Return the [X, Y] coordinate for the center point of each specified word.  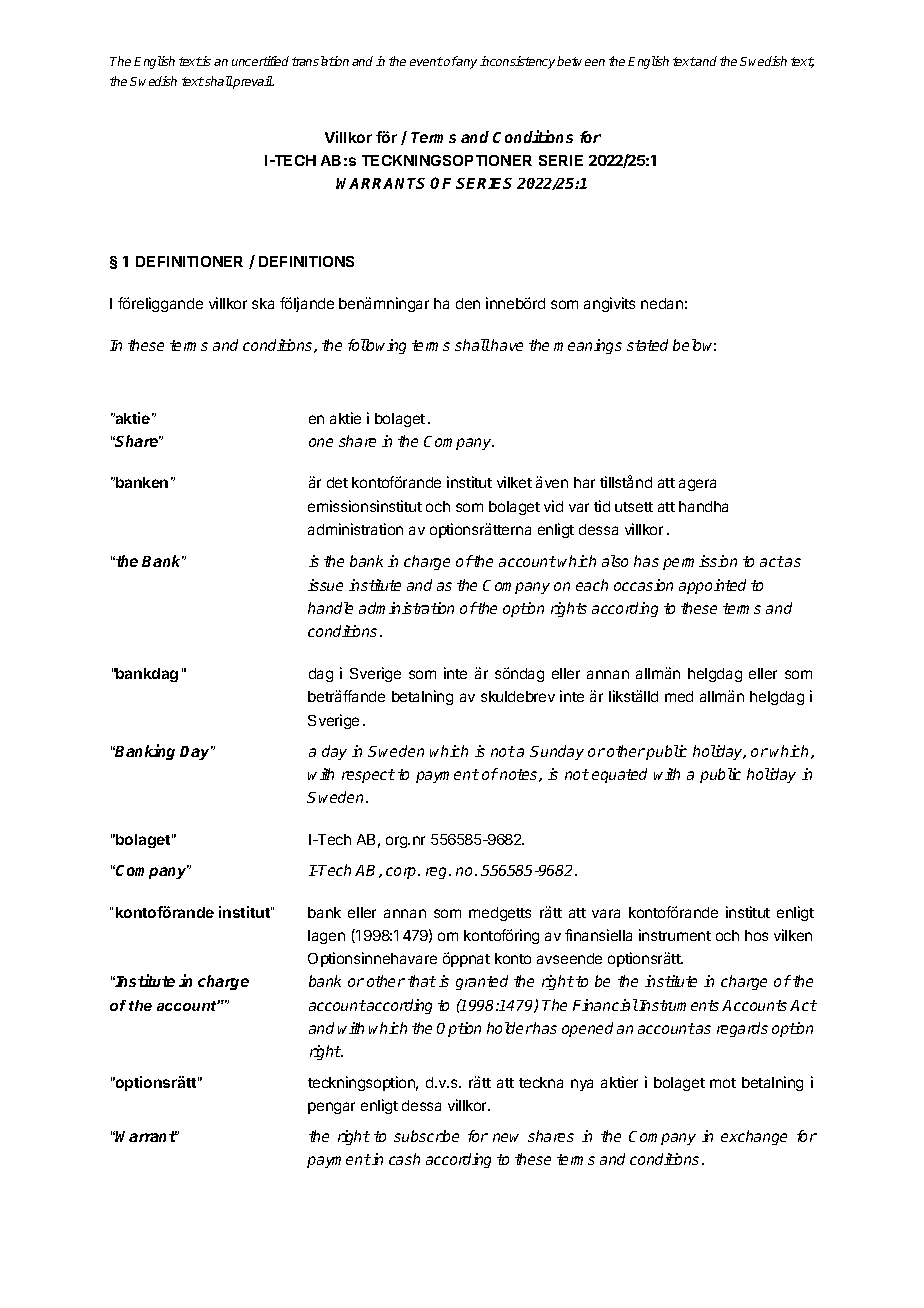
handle [330, 608]
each [592, 585]
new [506, 1137]
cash [404, 1159]
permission [700, 562]
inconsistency [519, 62]
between [581, 61]
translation [320, 61]
